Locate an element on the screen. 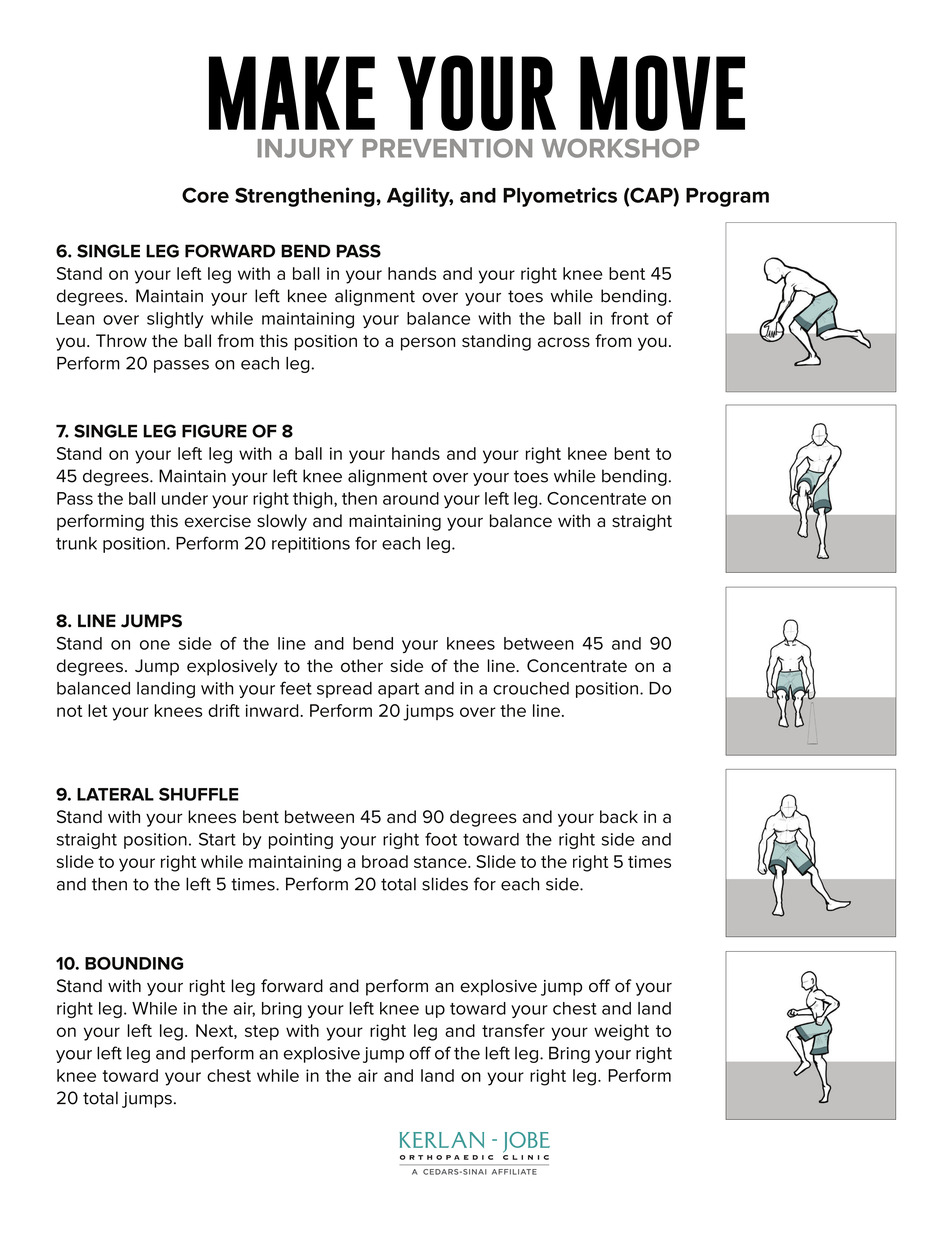  weight is located at coordinates (621, 1032).
